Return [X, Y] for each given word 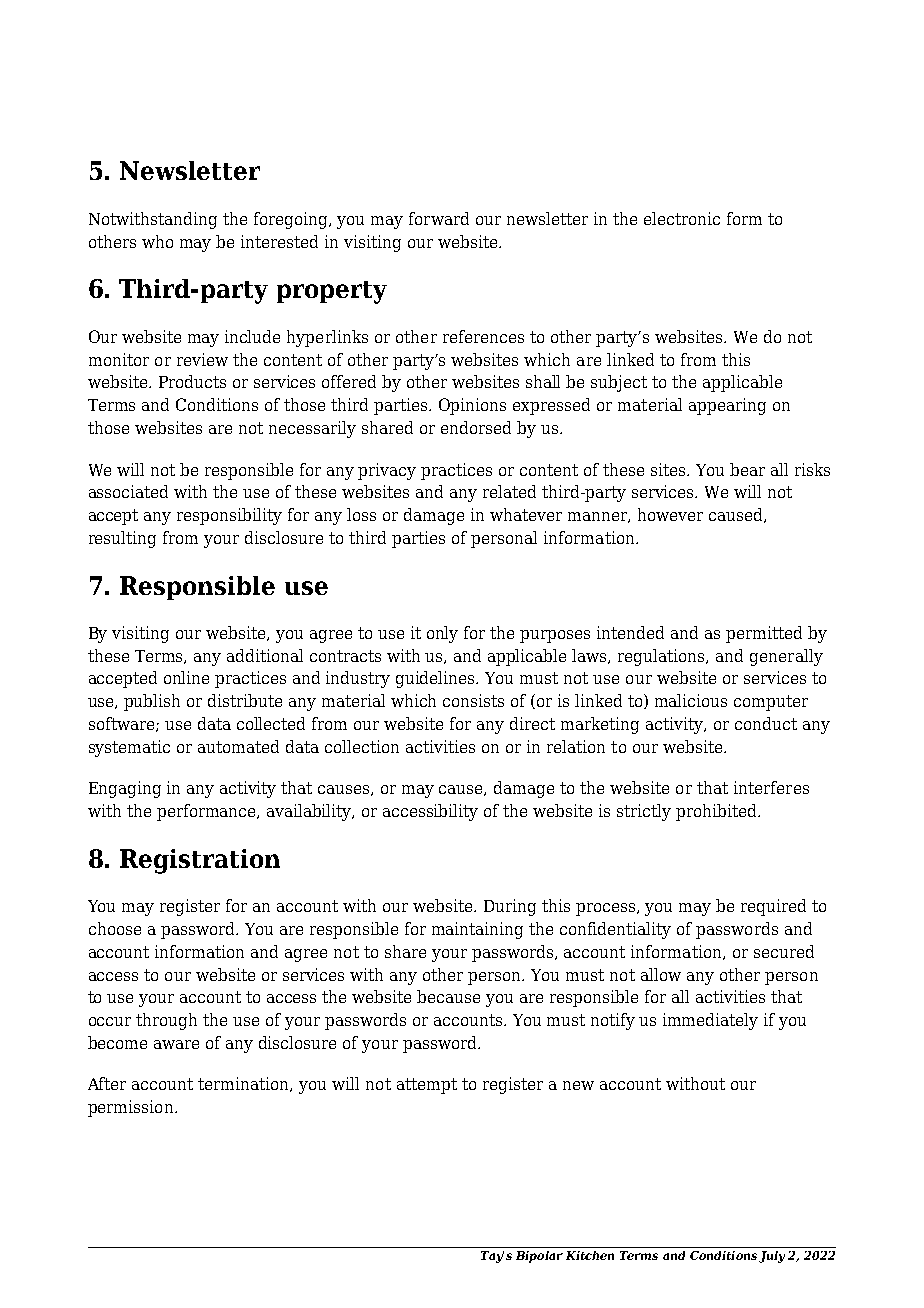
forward [439, 218]
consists [473, 700]
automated [238, 746]
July [772, 1257]
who [157, 241]
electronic [682, 218]
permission [132, 1108]
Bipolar [539, 1257]
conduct [766, 723]
